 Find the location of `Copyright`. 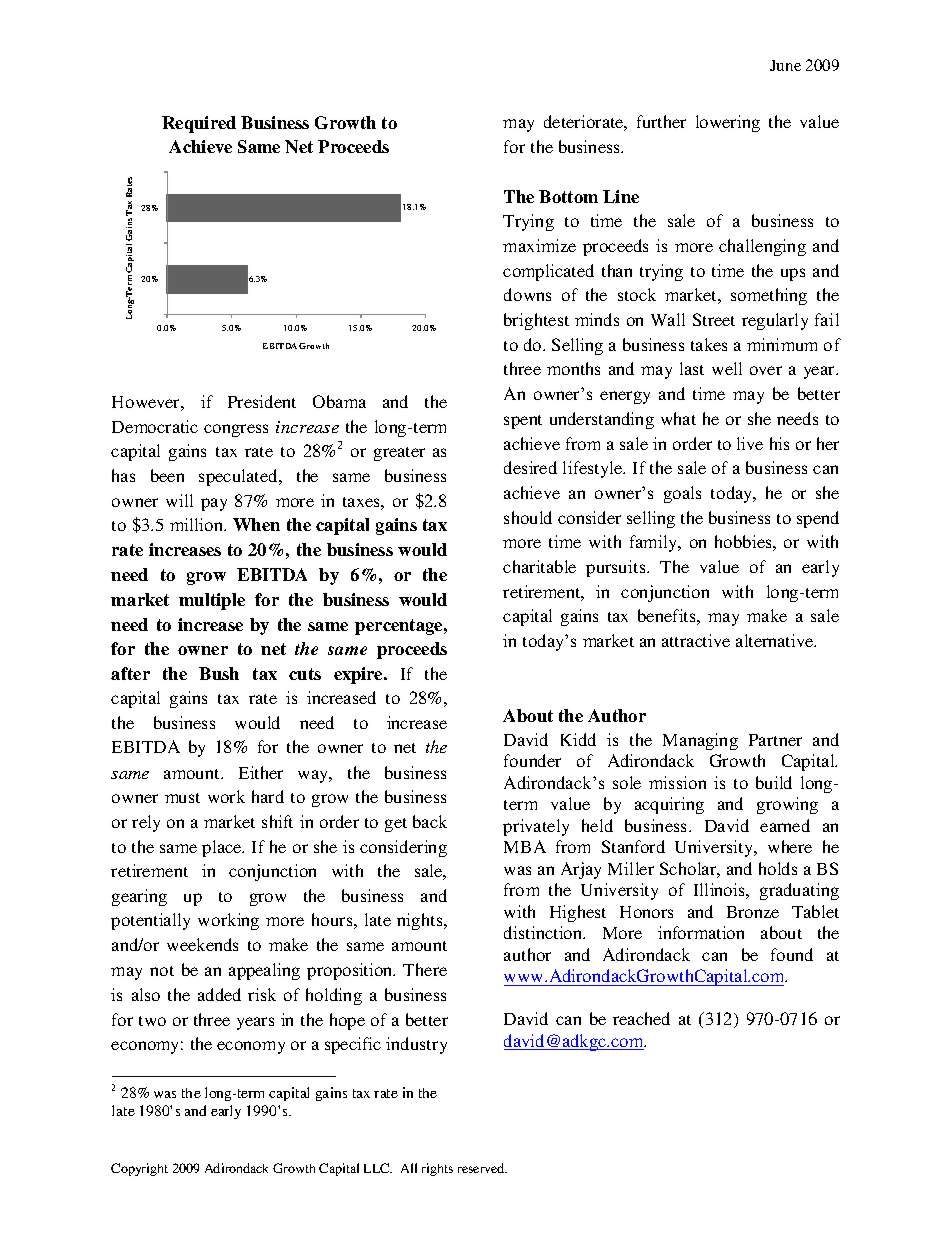

Copyright is located at coordinates (139, 1169).
